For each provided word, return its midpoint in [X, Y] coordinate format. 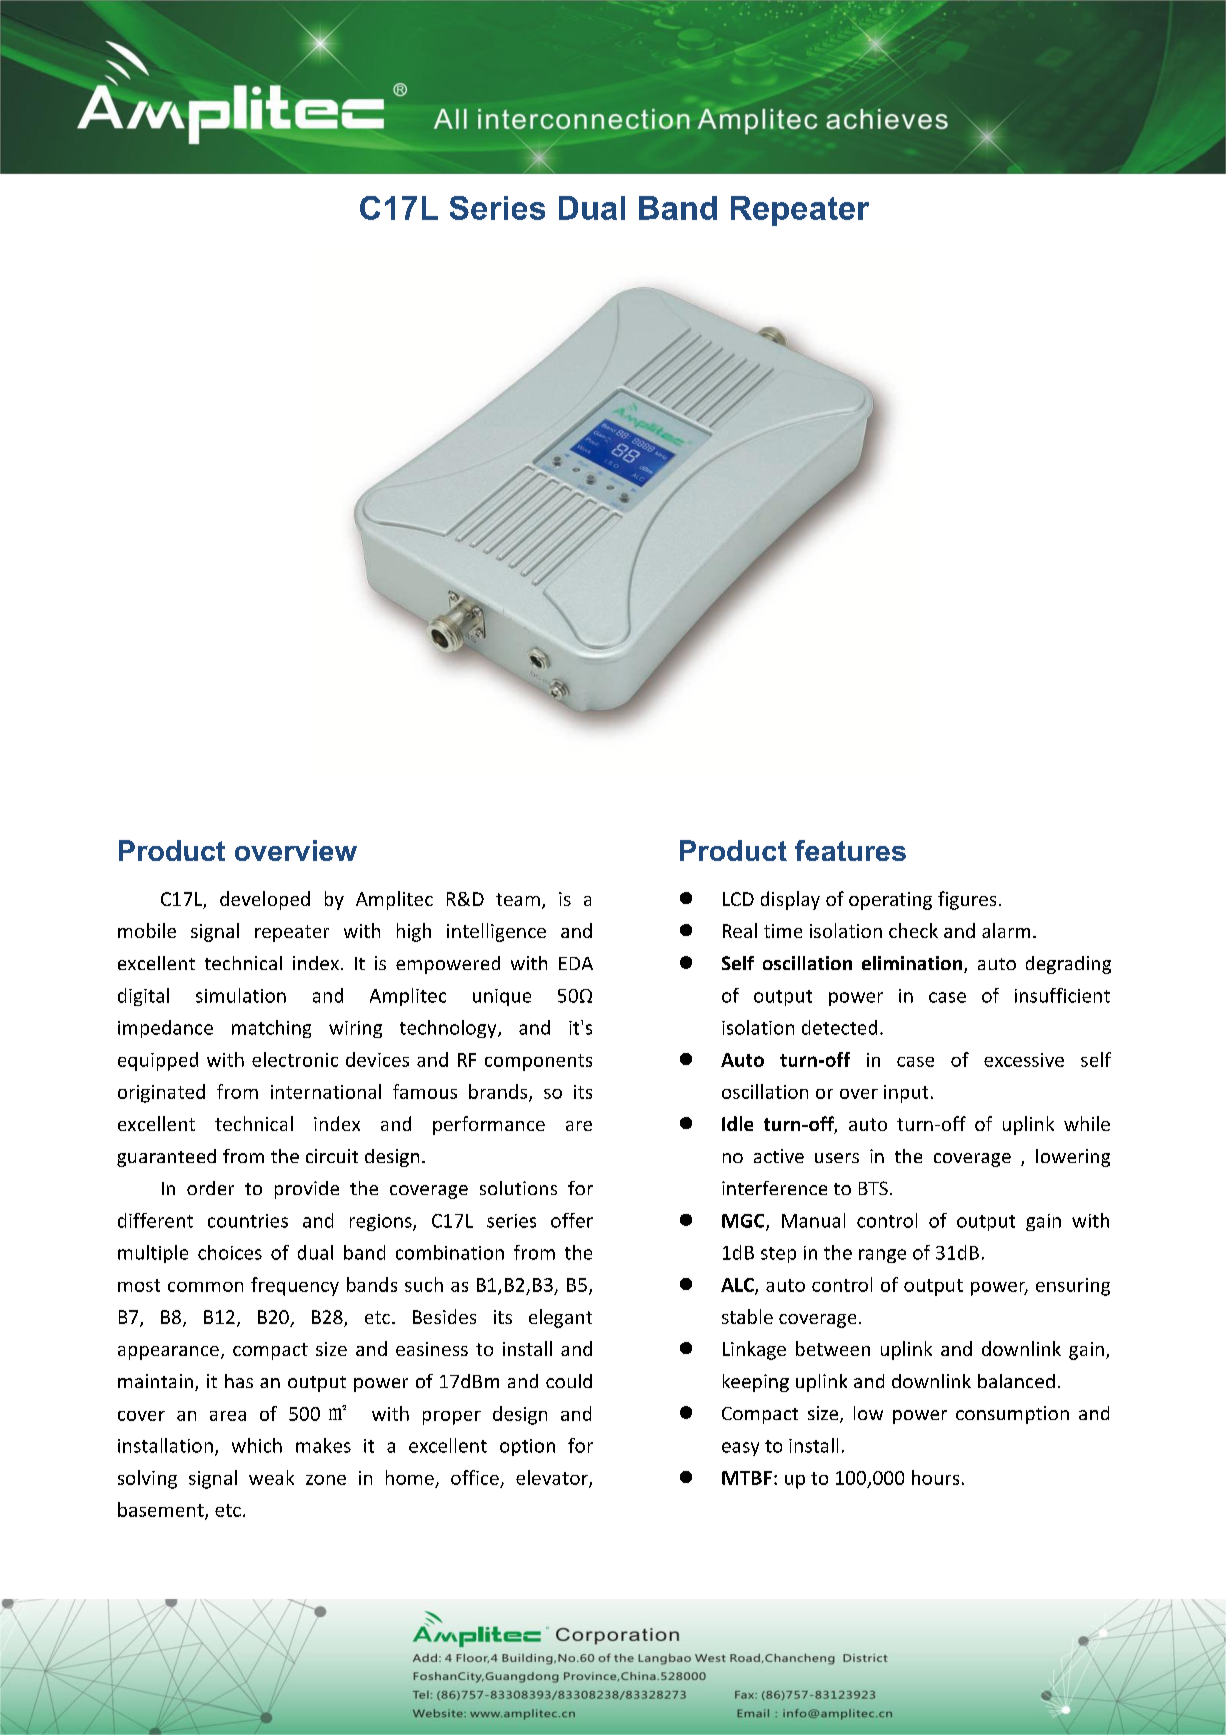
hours [935, 1477]
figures [967, 900]
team [518, 899]
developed [265, 900]
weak [271, 1477]
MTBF [747, 1478]
